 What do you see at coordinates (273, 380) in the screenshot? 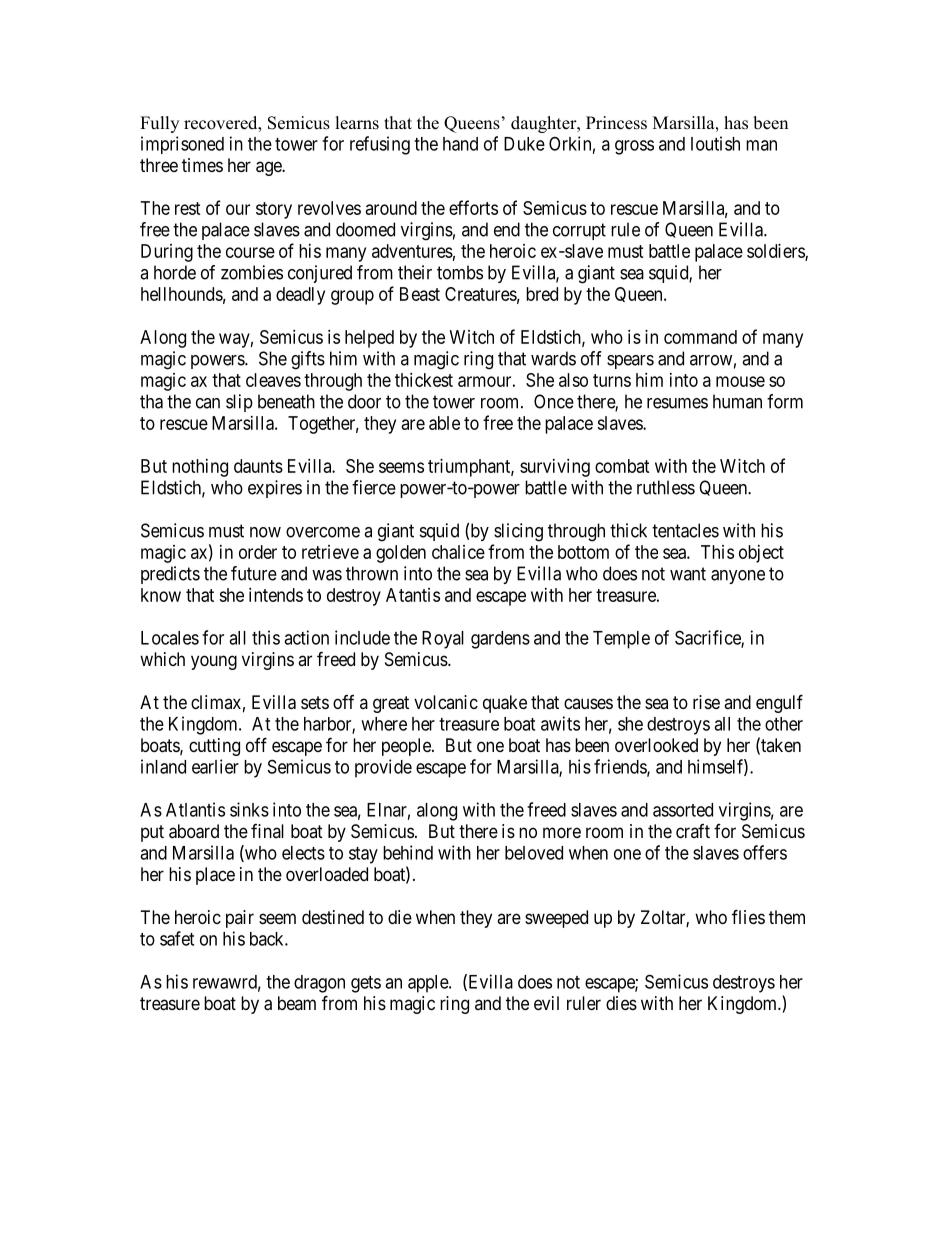
I see `cleaves` at bounding box center [273, 380].
